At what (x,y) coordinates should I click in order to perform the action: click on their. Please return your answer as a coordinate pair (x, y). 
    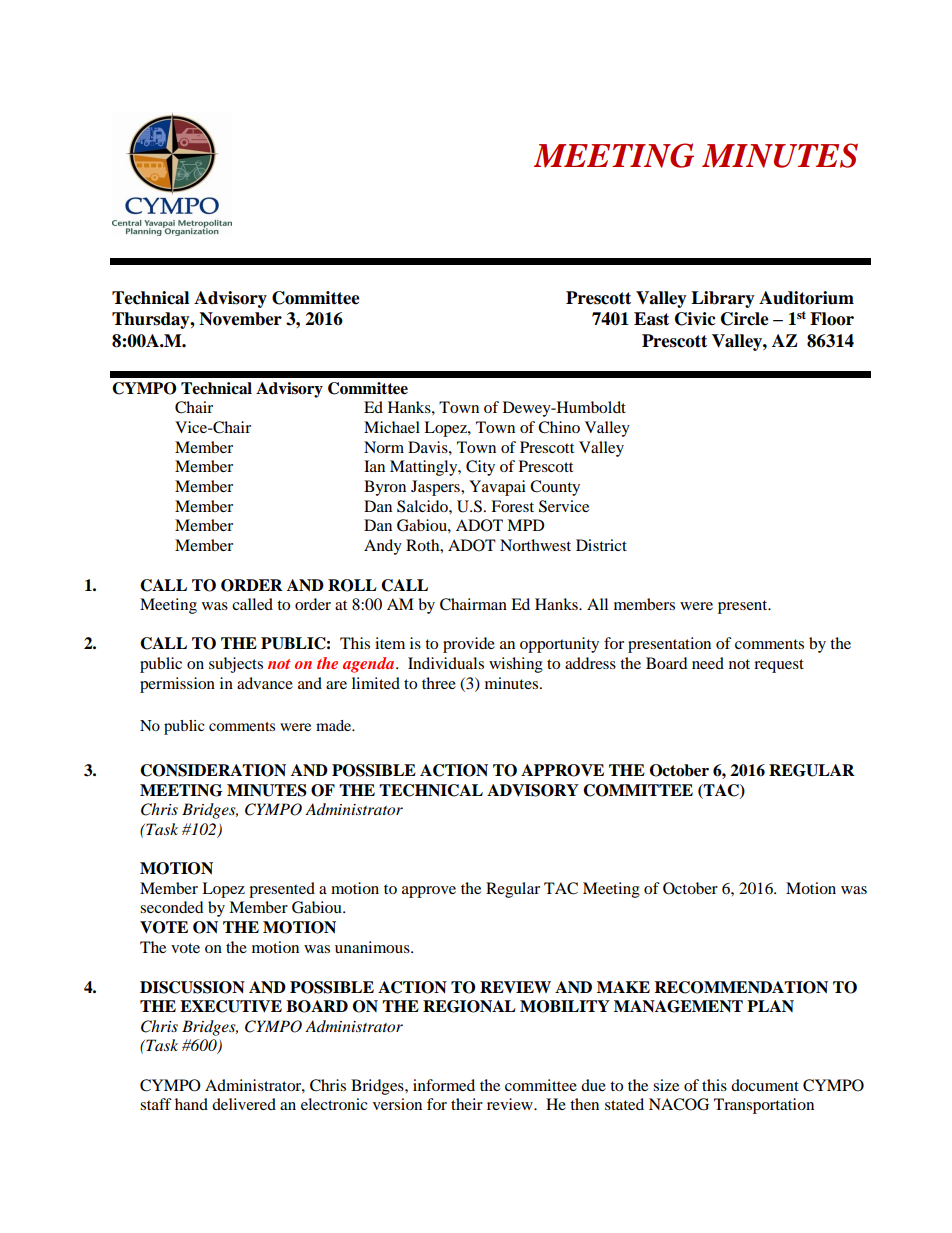
    Looking at the image, I should click on (467, 1104).
